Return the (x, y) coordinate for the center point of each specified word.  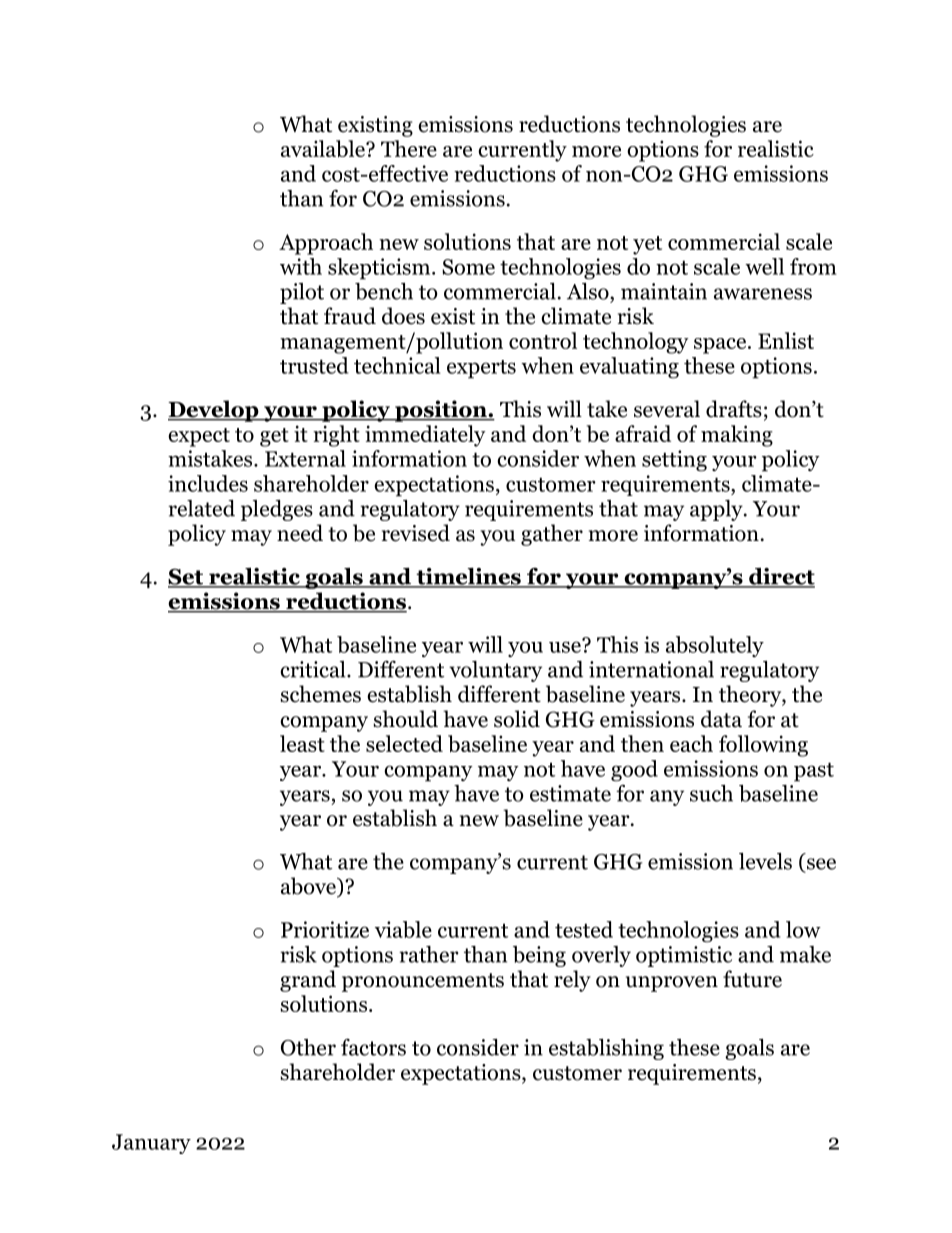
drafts (734, 409)
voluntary (495, 671)
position (441, 411)
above (309, 887)
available (324, 148)
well (764, 266)
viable (403, 929)
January (151, 1144)
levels (765, 861)
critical (314, 669)
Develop (214, 411)
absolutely (715, 646)
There (409, 148)
